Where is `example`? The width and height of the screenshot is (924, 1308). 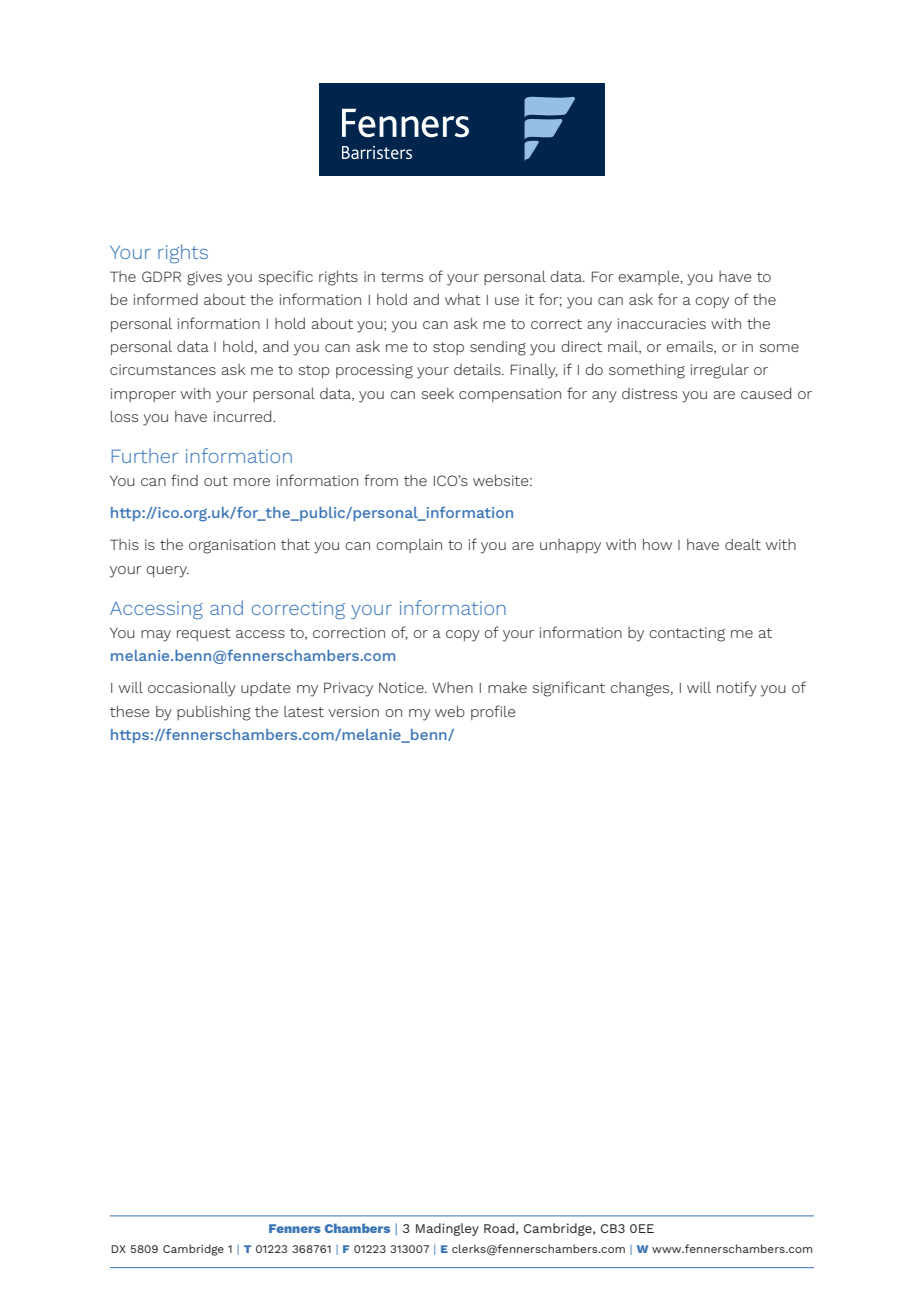
example is located at coordinates (649, 277).
